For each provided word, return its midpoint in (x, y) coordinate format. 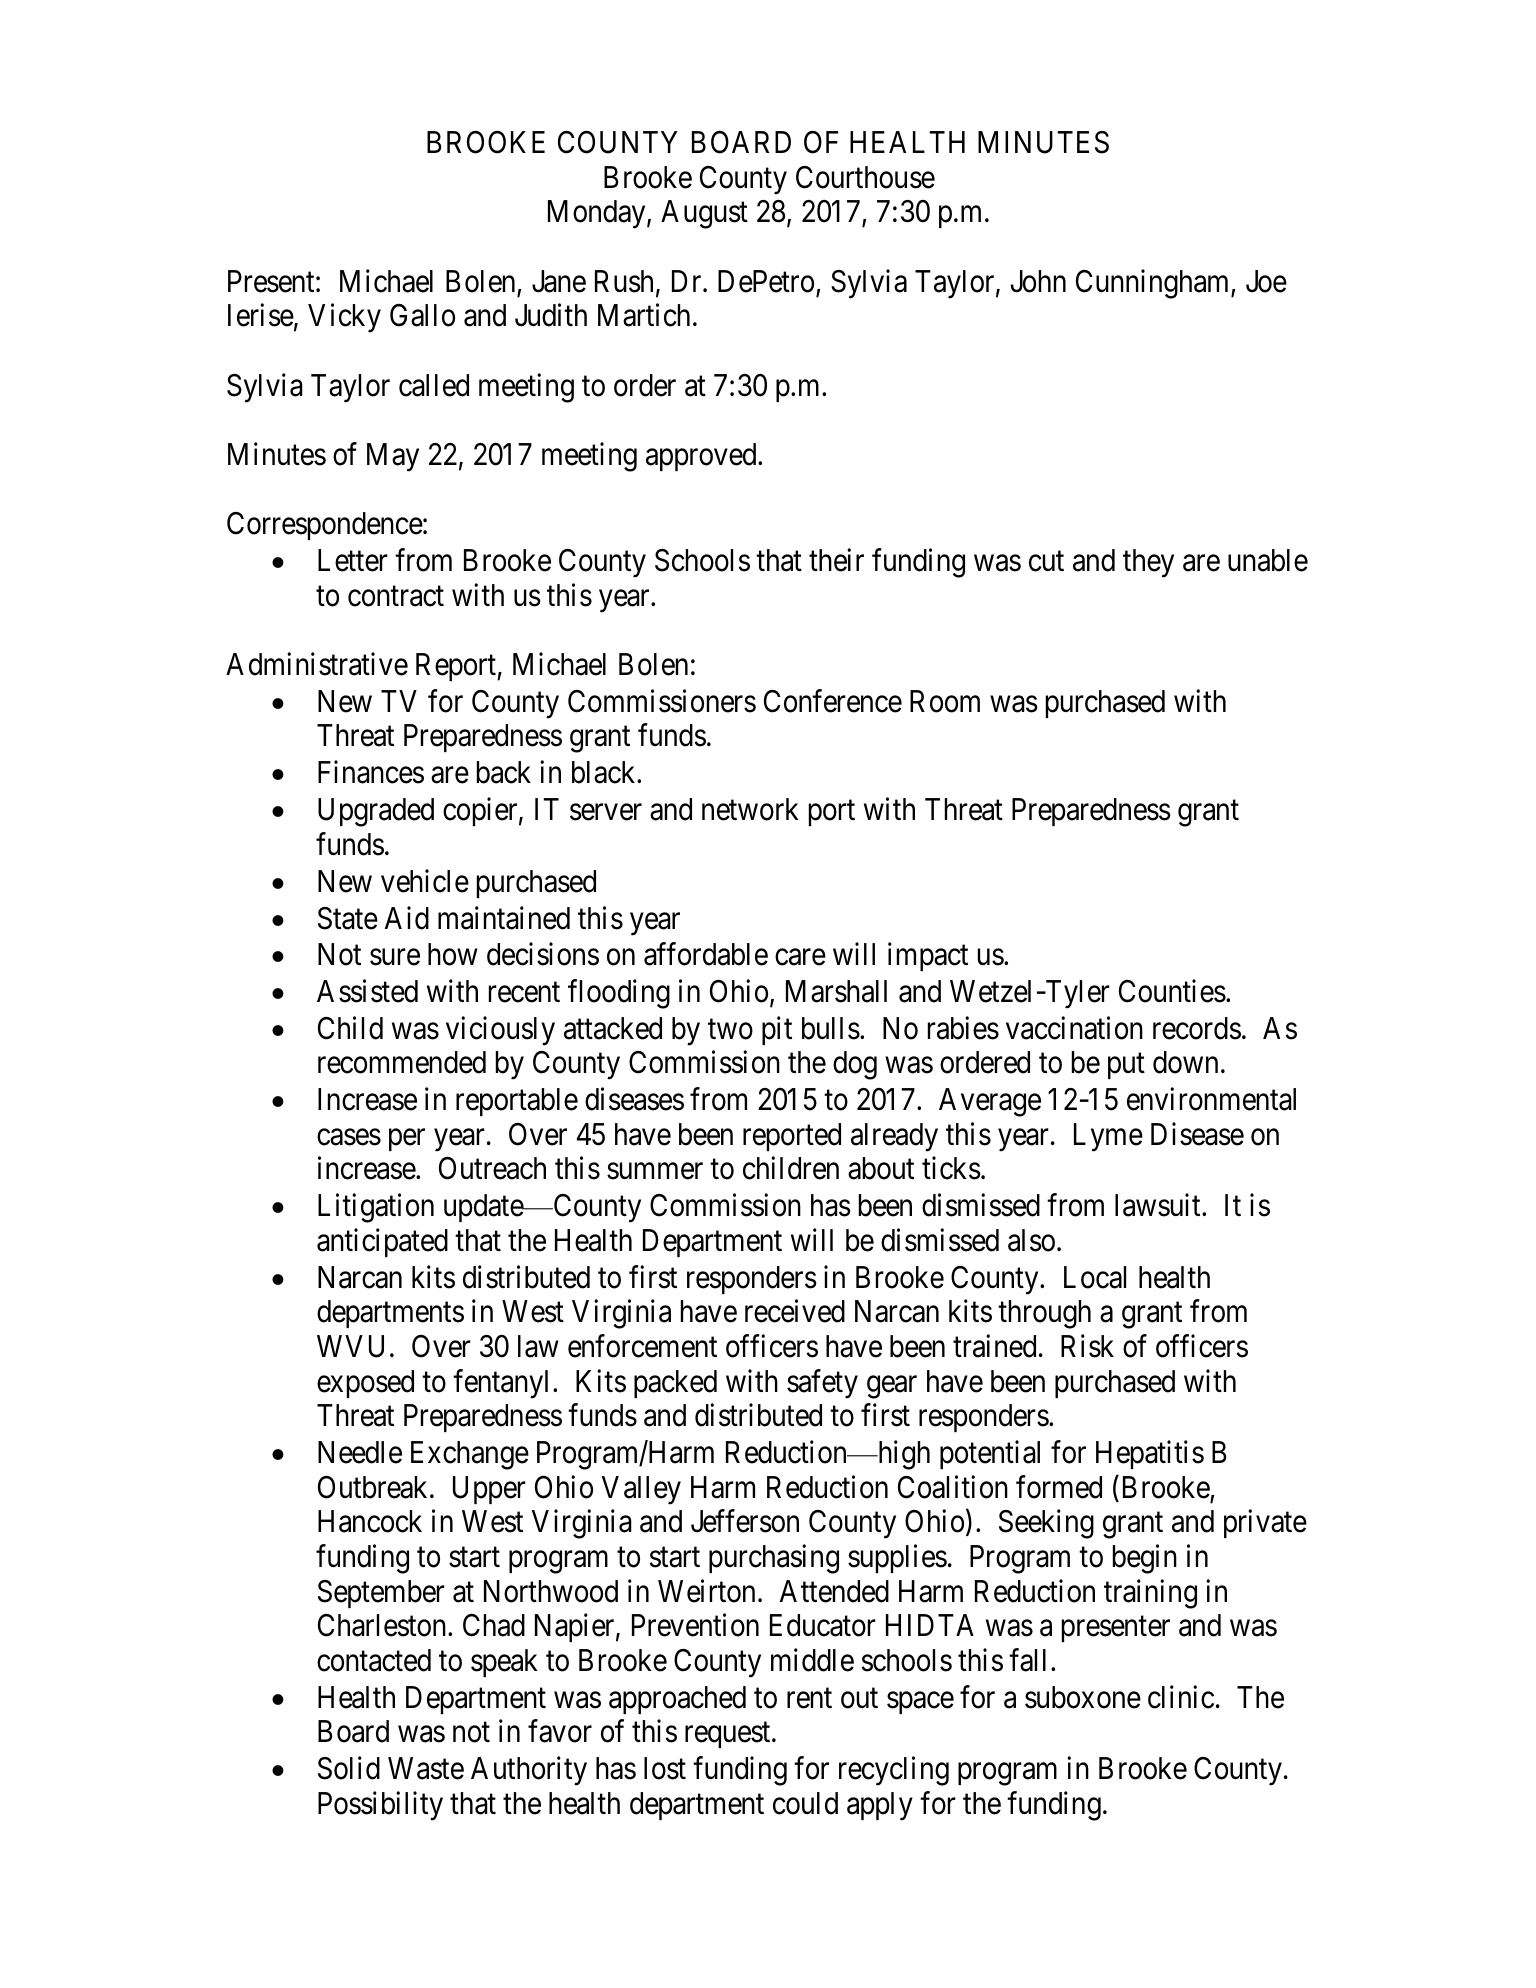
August (704, 214)
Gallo (422, 315)
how (453, 954)
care (800, 957)
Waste (426, 1768)
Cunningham (1154, 284)
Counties (1172, 991)
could (805, 1803)
